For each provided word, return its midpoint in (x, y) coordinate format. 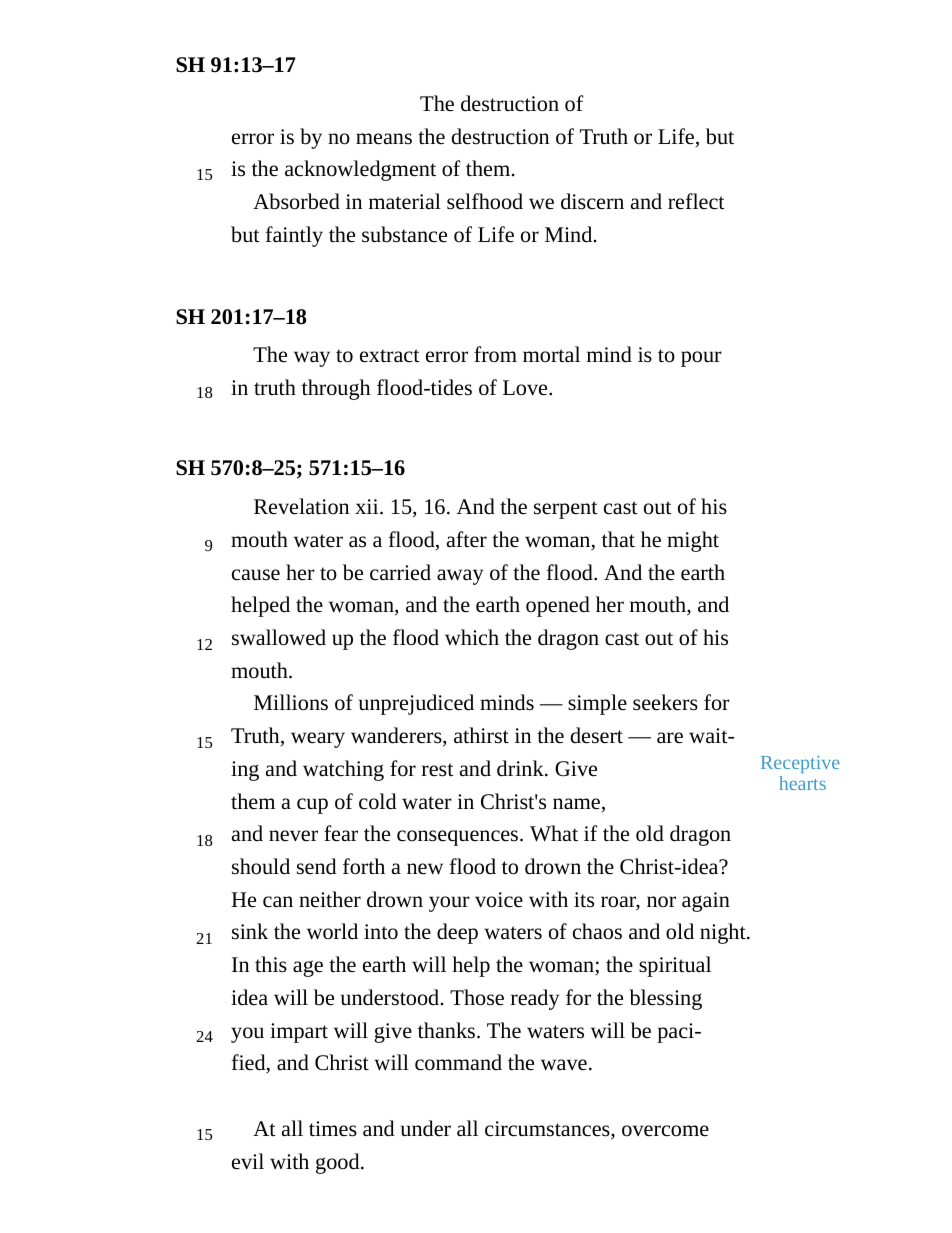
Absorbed (296, 201)
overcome (665, 1131)
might (693, 541)
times (333, 1129)
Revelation (301, 506)
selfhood (485, 201)
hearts (802, 783)
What (554, 833)
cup (312, 806)
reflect (696, 201)
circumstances (548, 1130)
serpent (566, 510)
